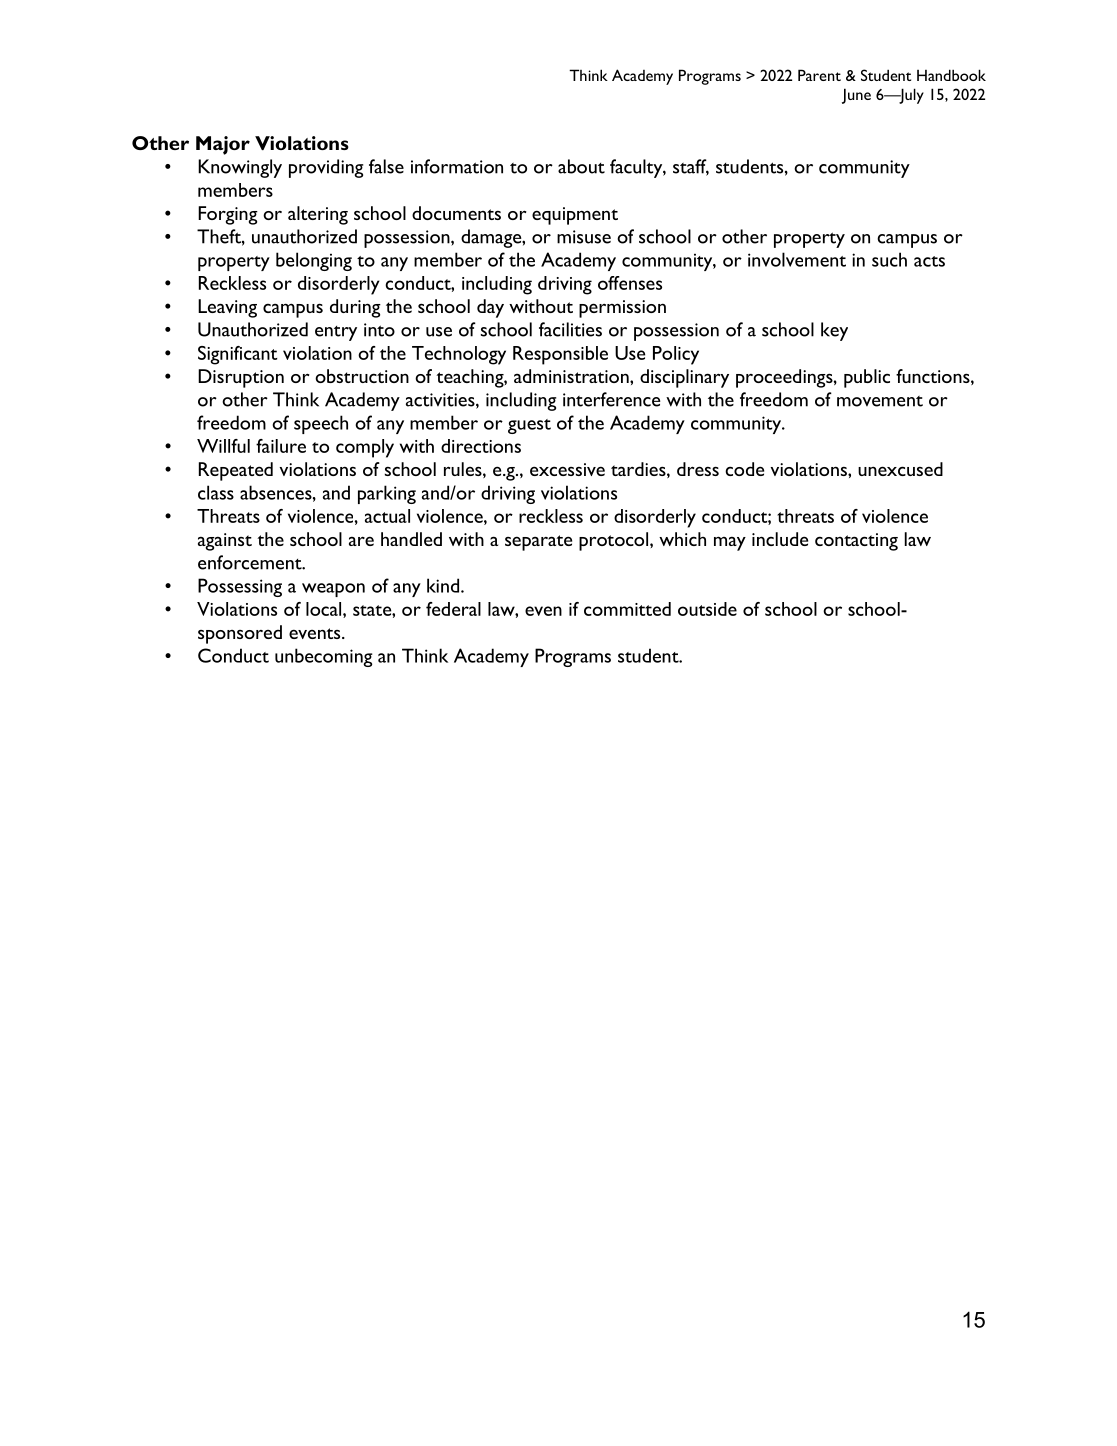 Image resolution: width=1117 pixels, height=1446 pixels. I want to click on committed, so click(627, 609).
